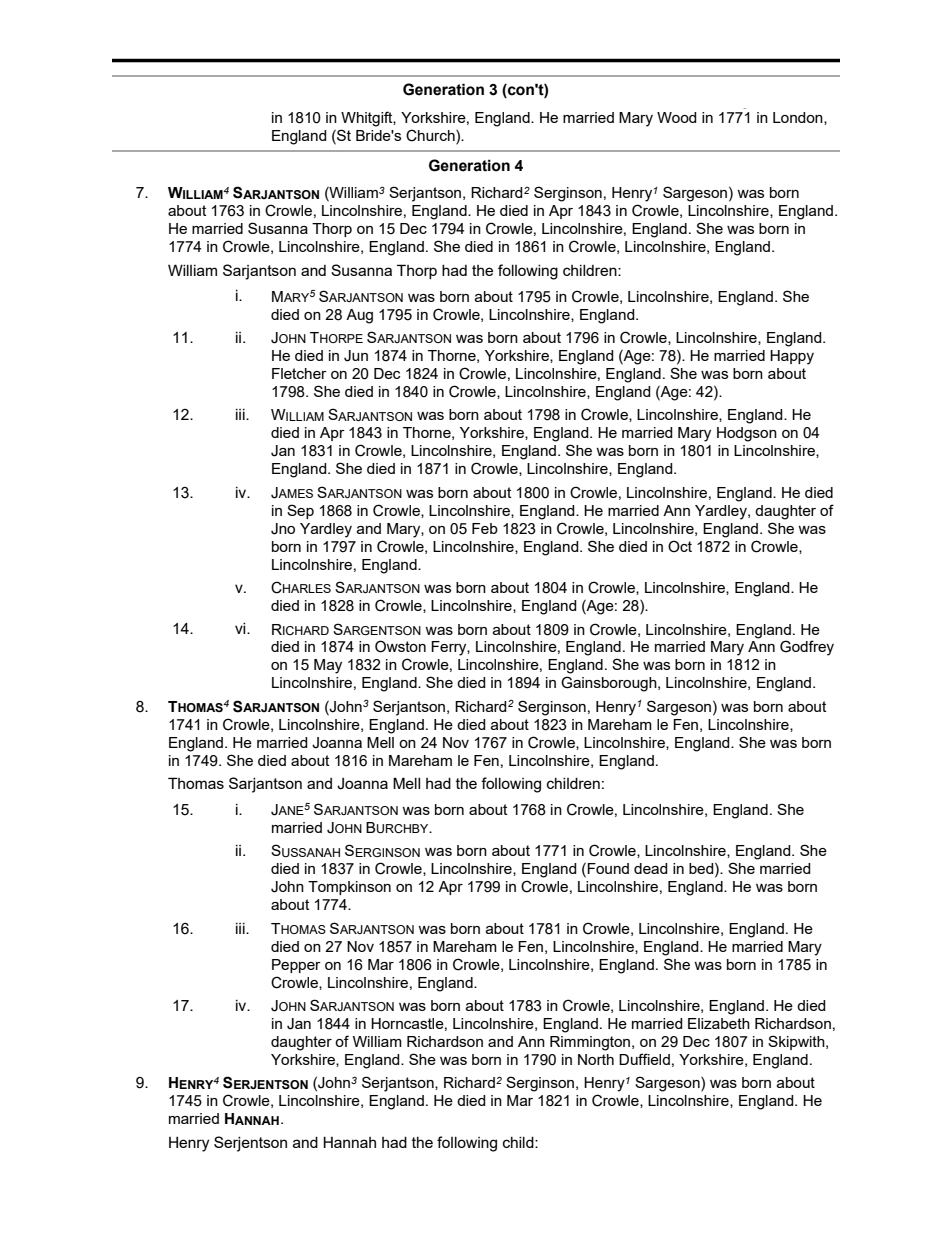  I want to click on London, so click(799, 118).
